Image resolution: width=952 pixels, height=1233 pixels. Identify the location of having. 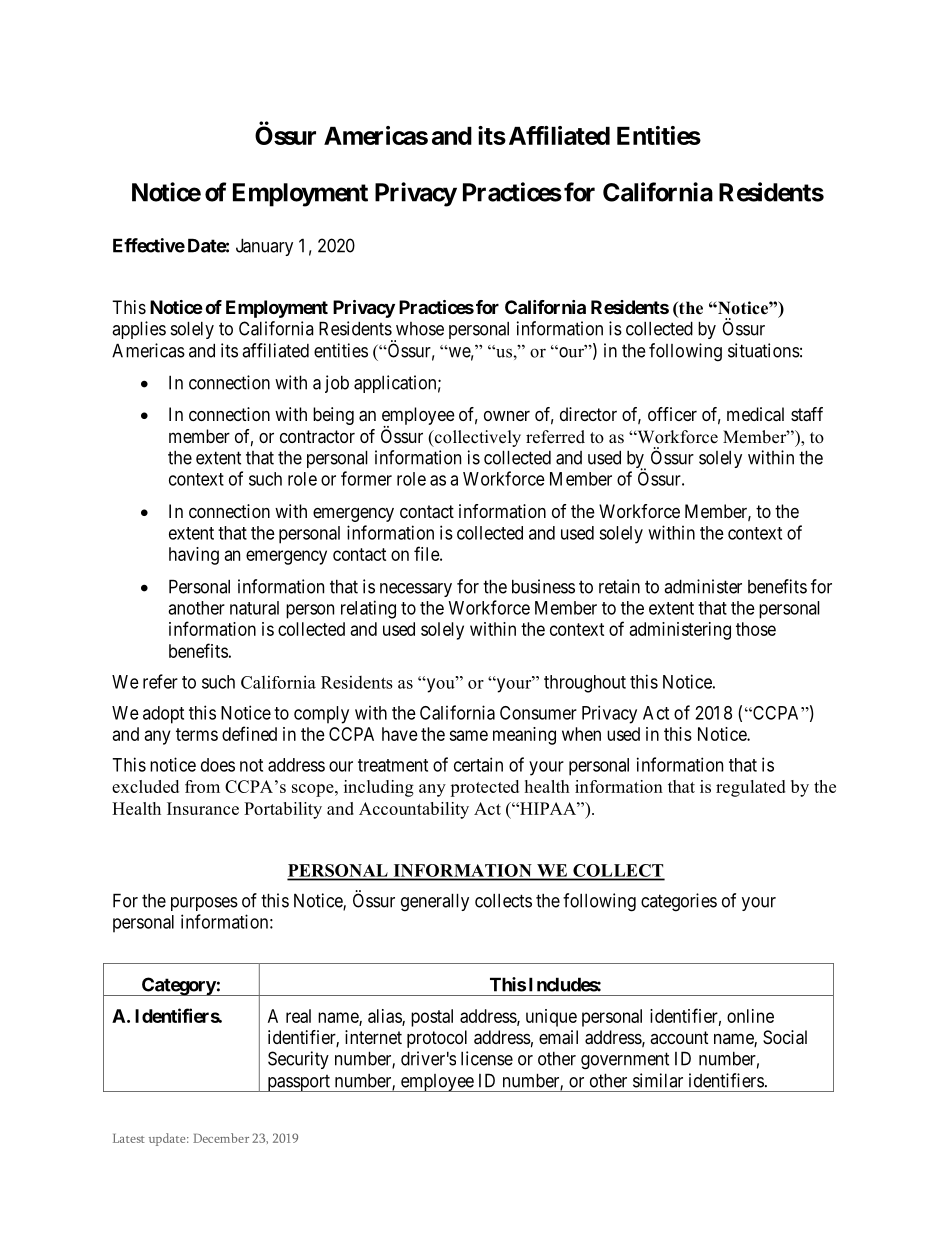
(194, 556).
